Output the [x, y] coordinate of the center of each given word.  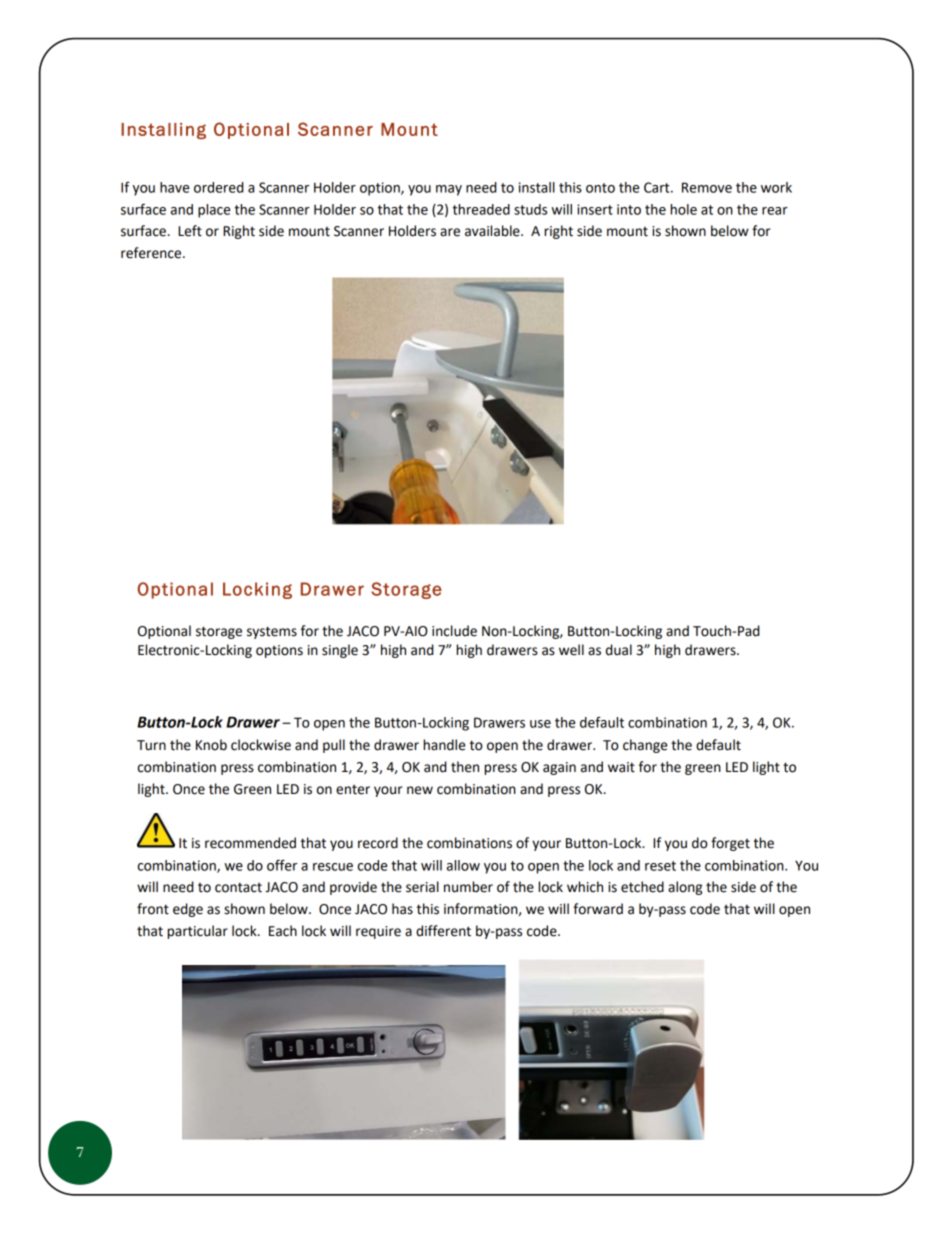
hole [684, 209]
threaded [481, 209]
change [645, 746]
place [214, 211]
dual [619, 650]
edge [188, 910]
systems [272, 632]
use [540, 724]
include [454, 631]
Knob [211, 745]
